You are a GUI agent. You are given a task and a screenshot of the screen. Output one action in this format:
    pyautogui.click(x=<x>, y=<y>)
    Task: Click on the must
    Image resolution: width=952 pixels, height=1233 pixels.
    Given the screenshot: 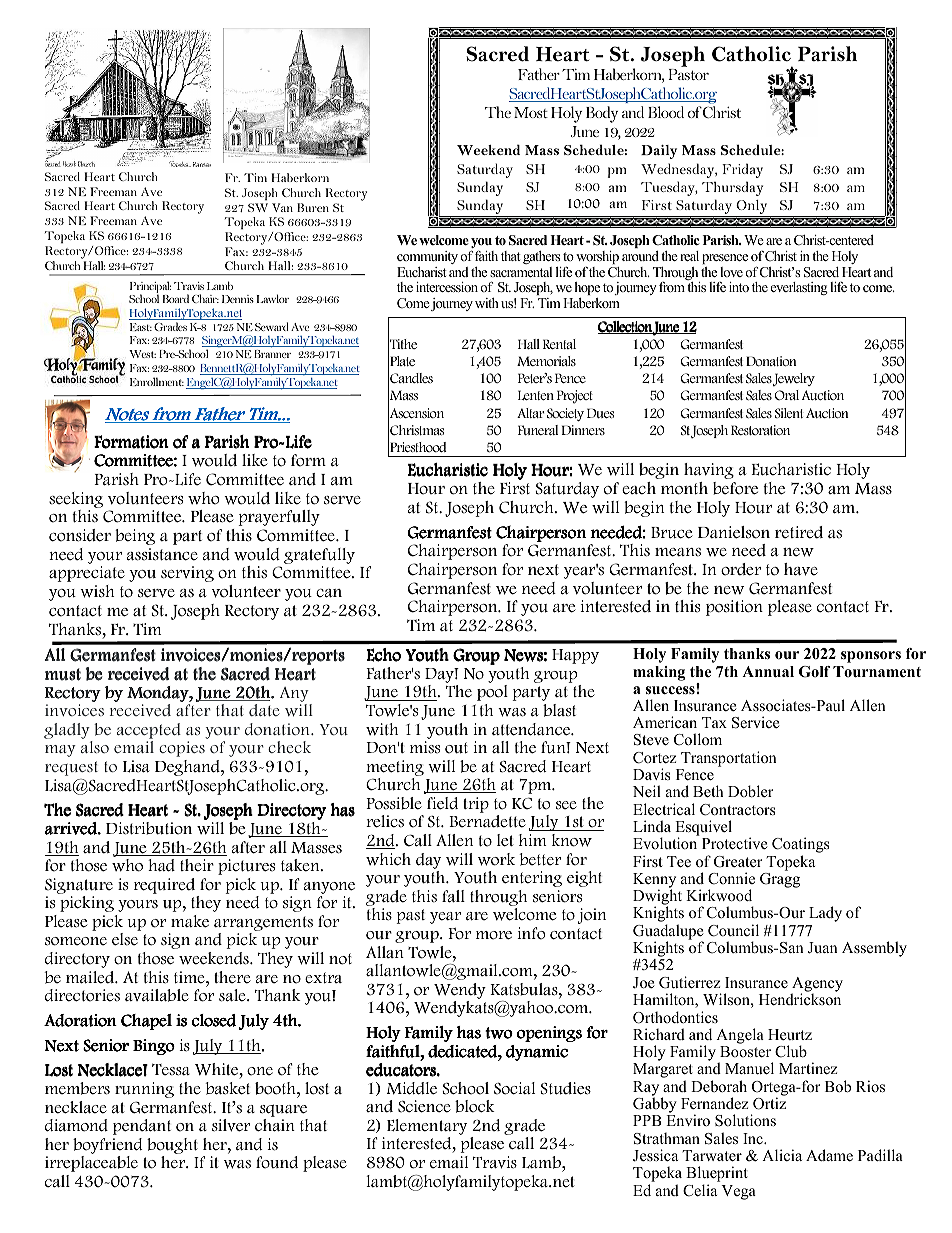 What is the action you would take?
    pyautogui.click(x=63, y=674)
